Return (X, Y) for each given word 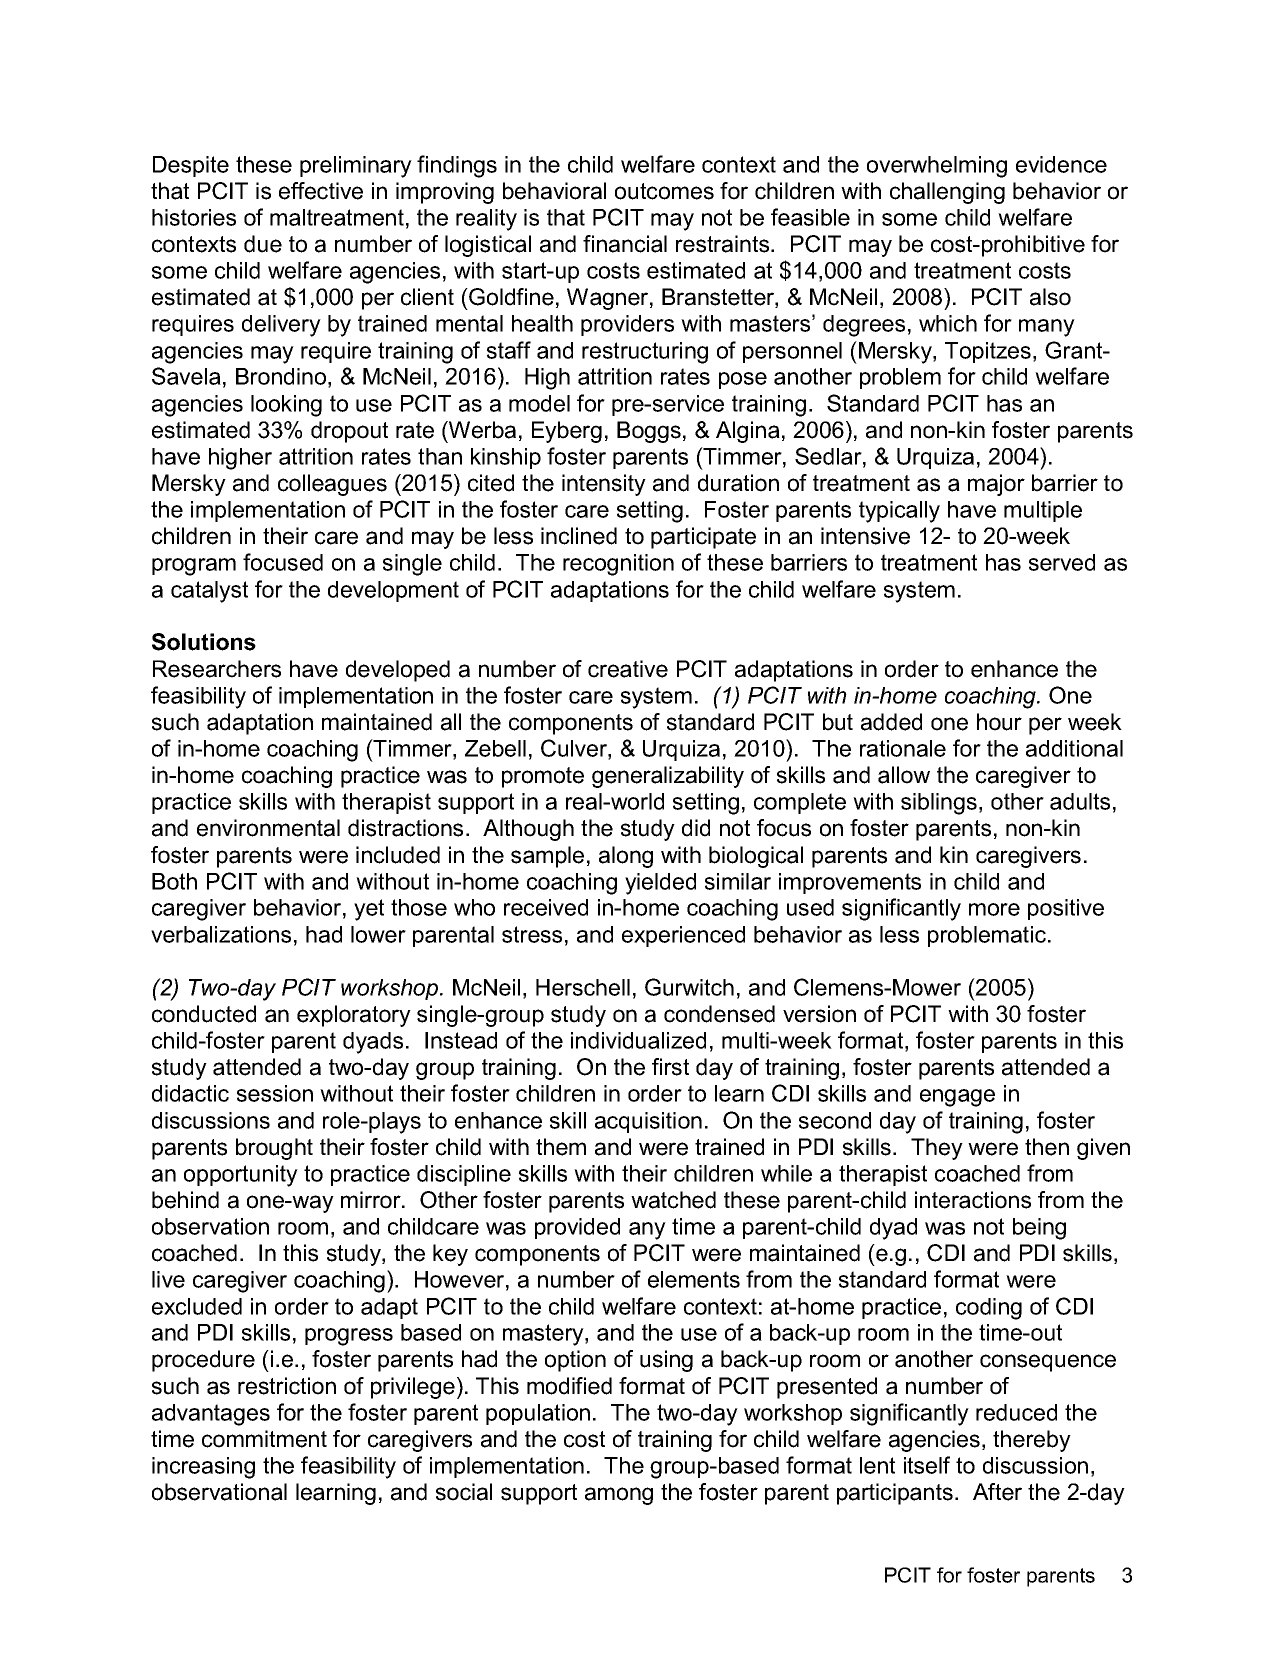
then (1047, 1147)
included (398, 855)
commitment (264, 1439)
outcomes (664, 191)
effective (321, 191)
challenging (947, 193)
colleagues (332, 485)
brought (274, 1149)
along (626, 857)
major (996, 485)
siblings (939, 804)
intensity (604, 485)
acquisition (648, 1122)
